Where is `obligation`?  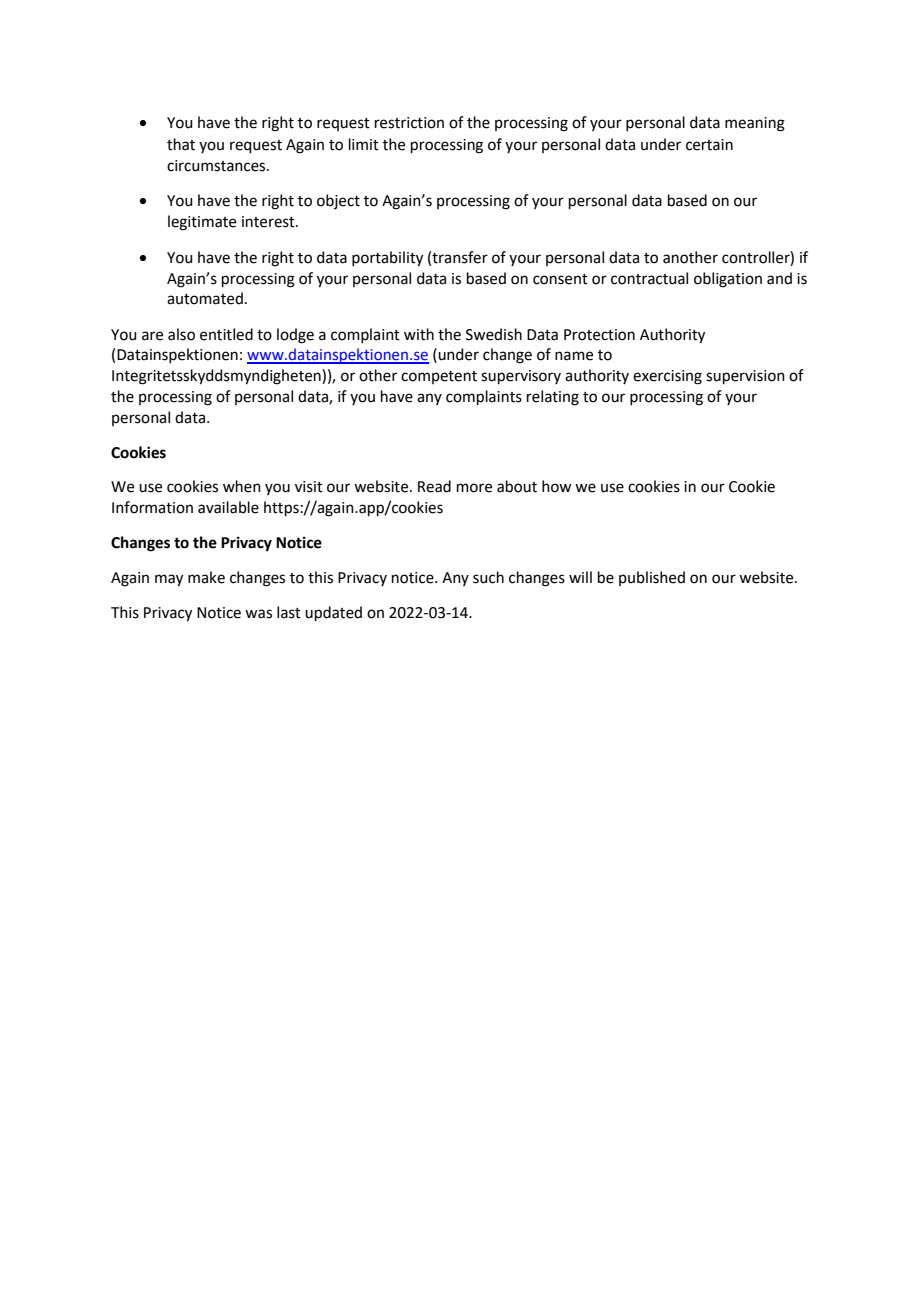 obligation is located at coordinates (728, 280).
